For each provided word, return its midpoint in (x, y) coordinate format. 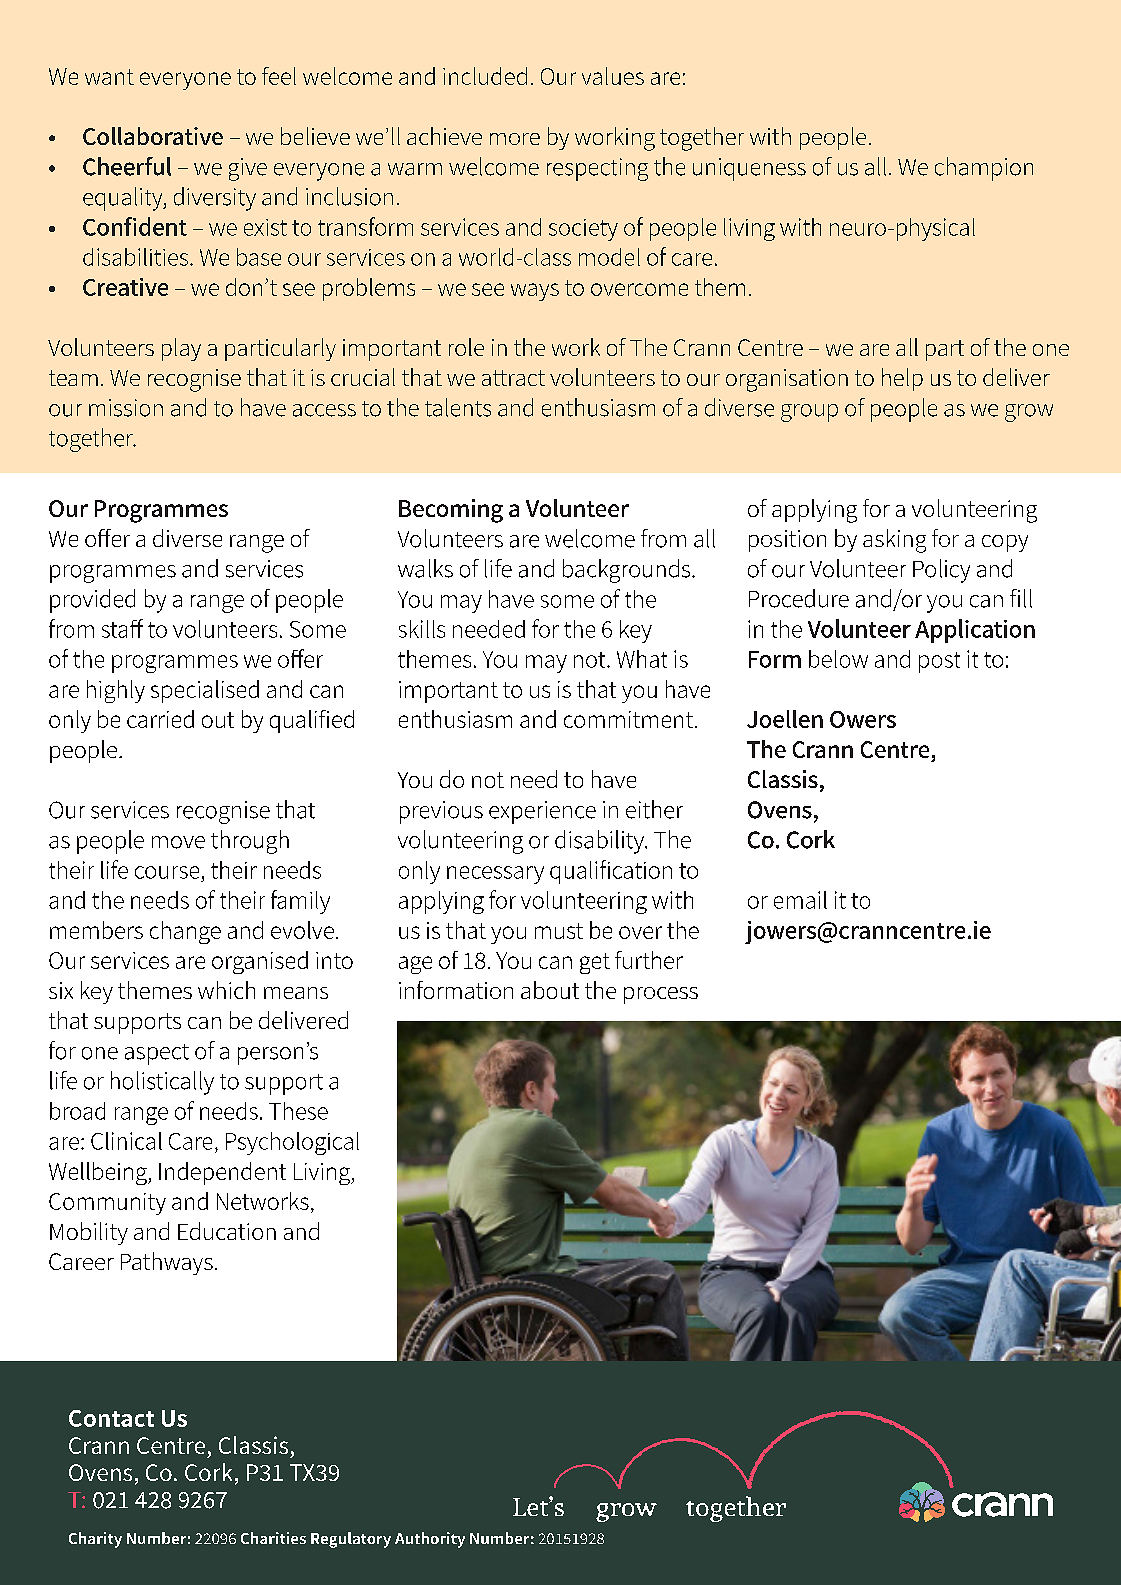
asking (894, 541)
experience (542, 812)
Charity (95, 1540)
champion (984, 169)
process (661, 995)
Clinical (126, 1141)
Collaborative (153, 136)
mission (126, 408)
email (800, 900)
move (178, 842)
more (515, 139)
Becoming (451, 511)
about (550, 990)
